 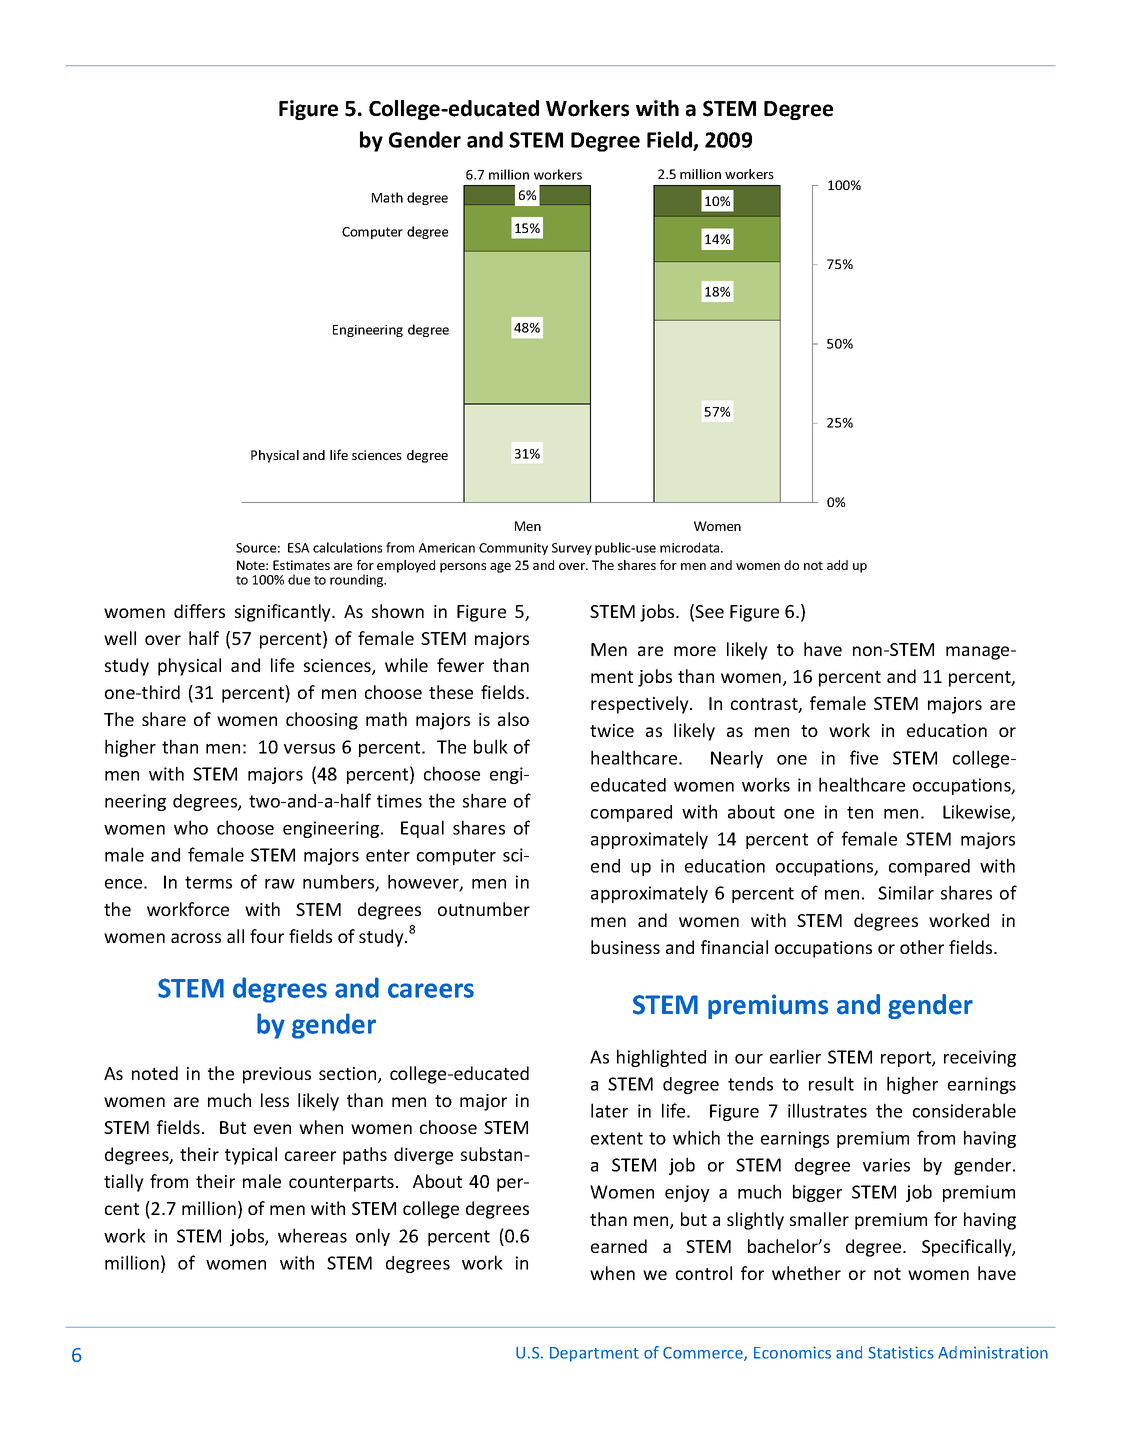 What do you see at coordinates (277, 1075) in the page?
I see `previous` at bounding box center [277, 1075].
